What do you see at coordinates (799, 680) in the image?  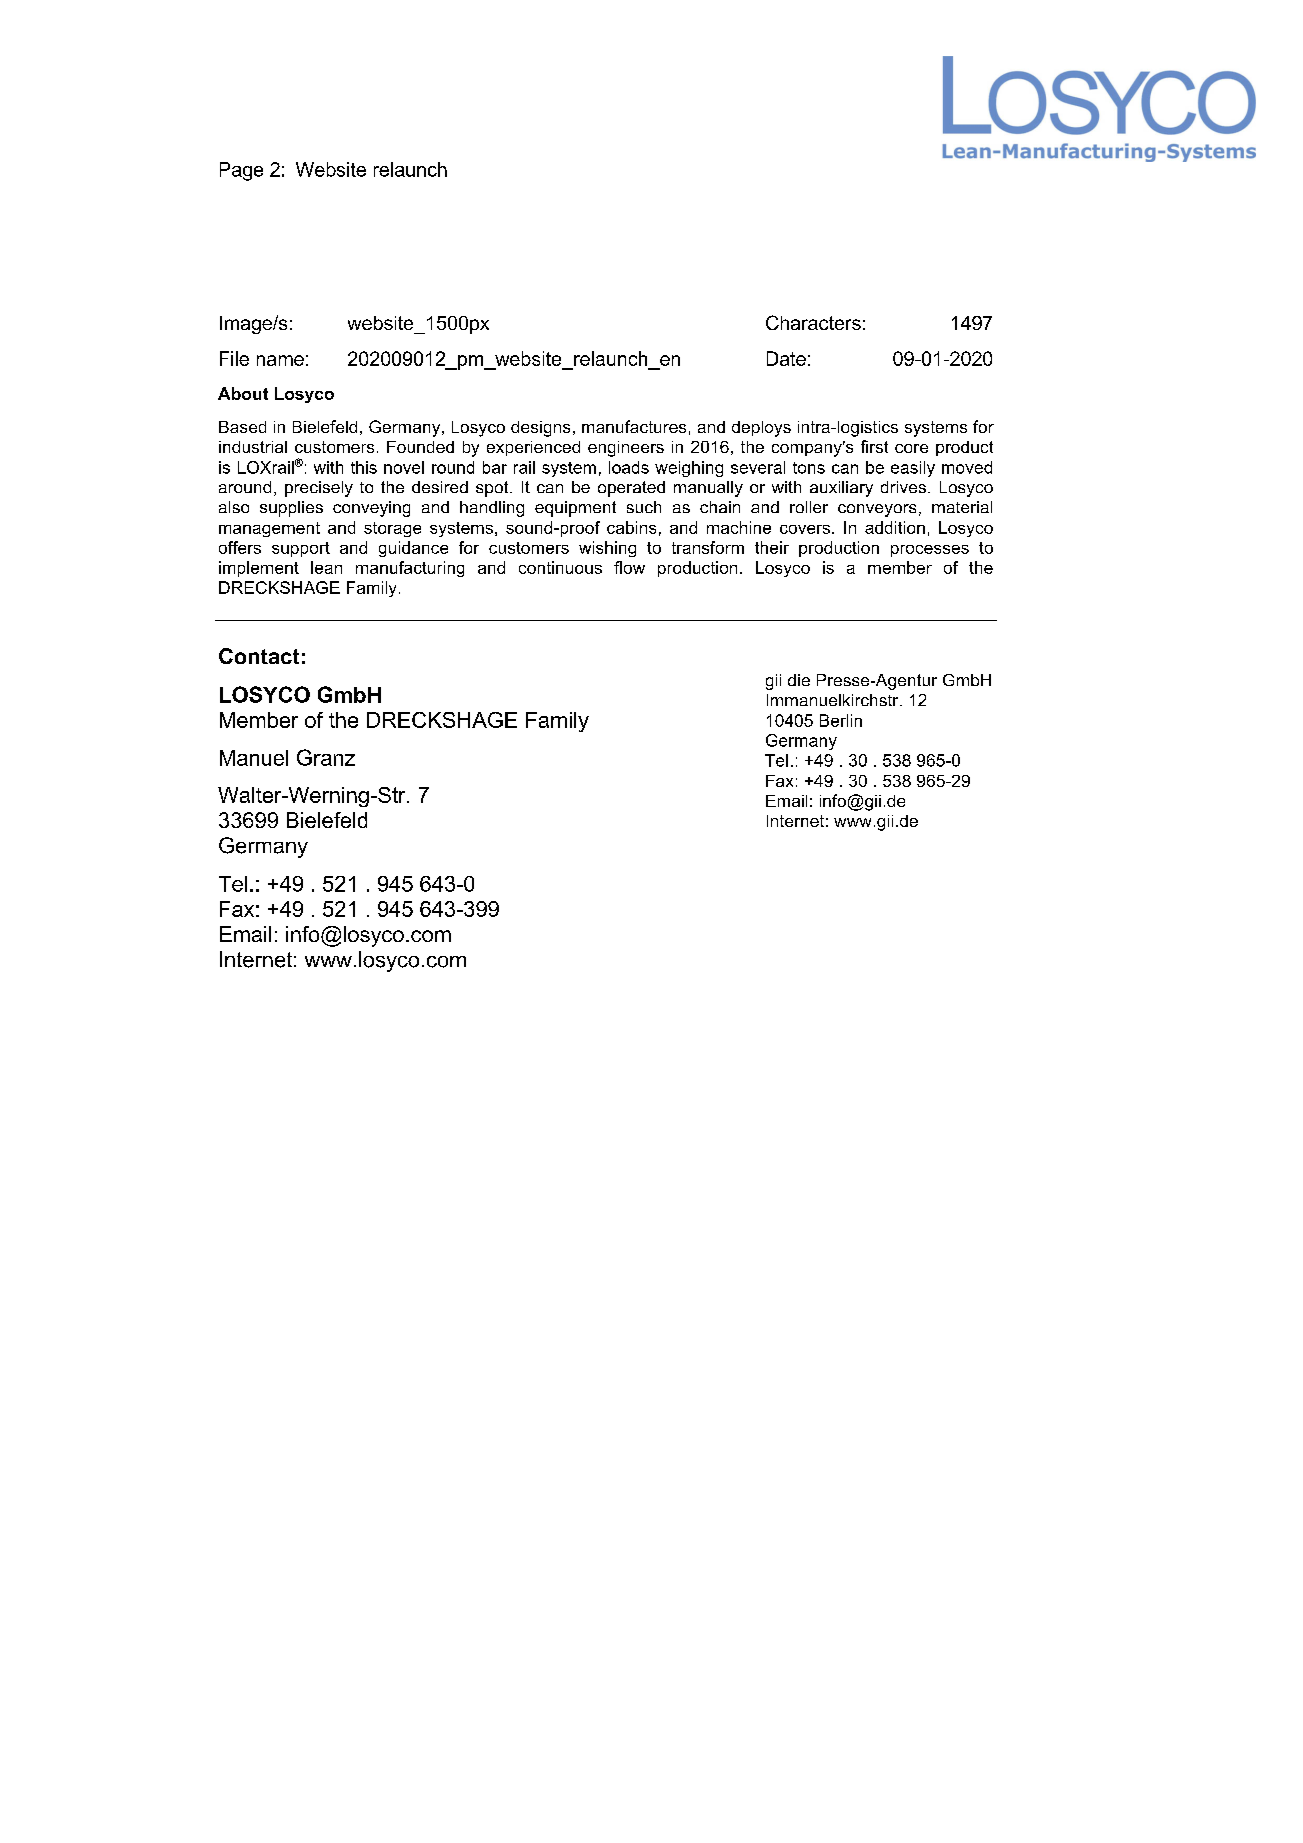 I see `die` at bounding box center [799, 680].
